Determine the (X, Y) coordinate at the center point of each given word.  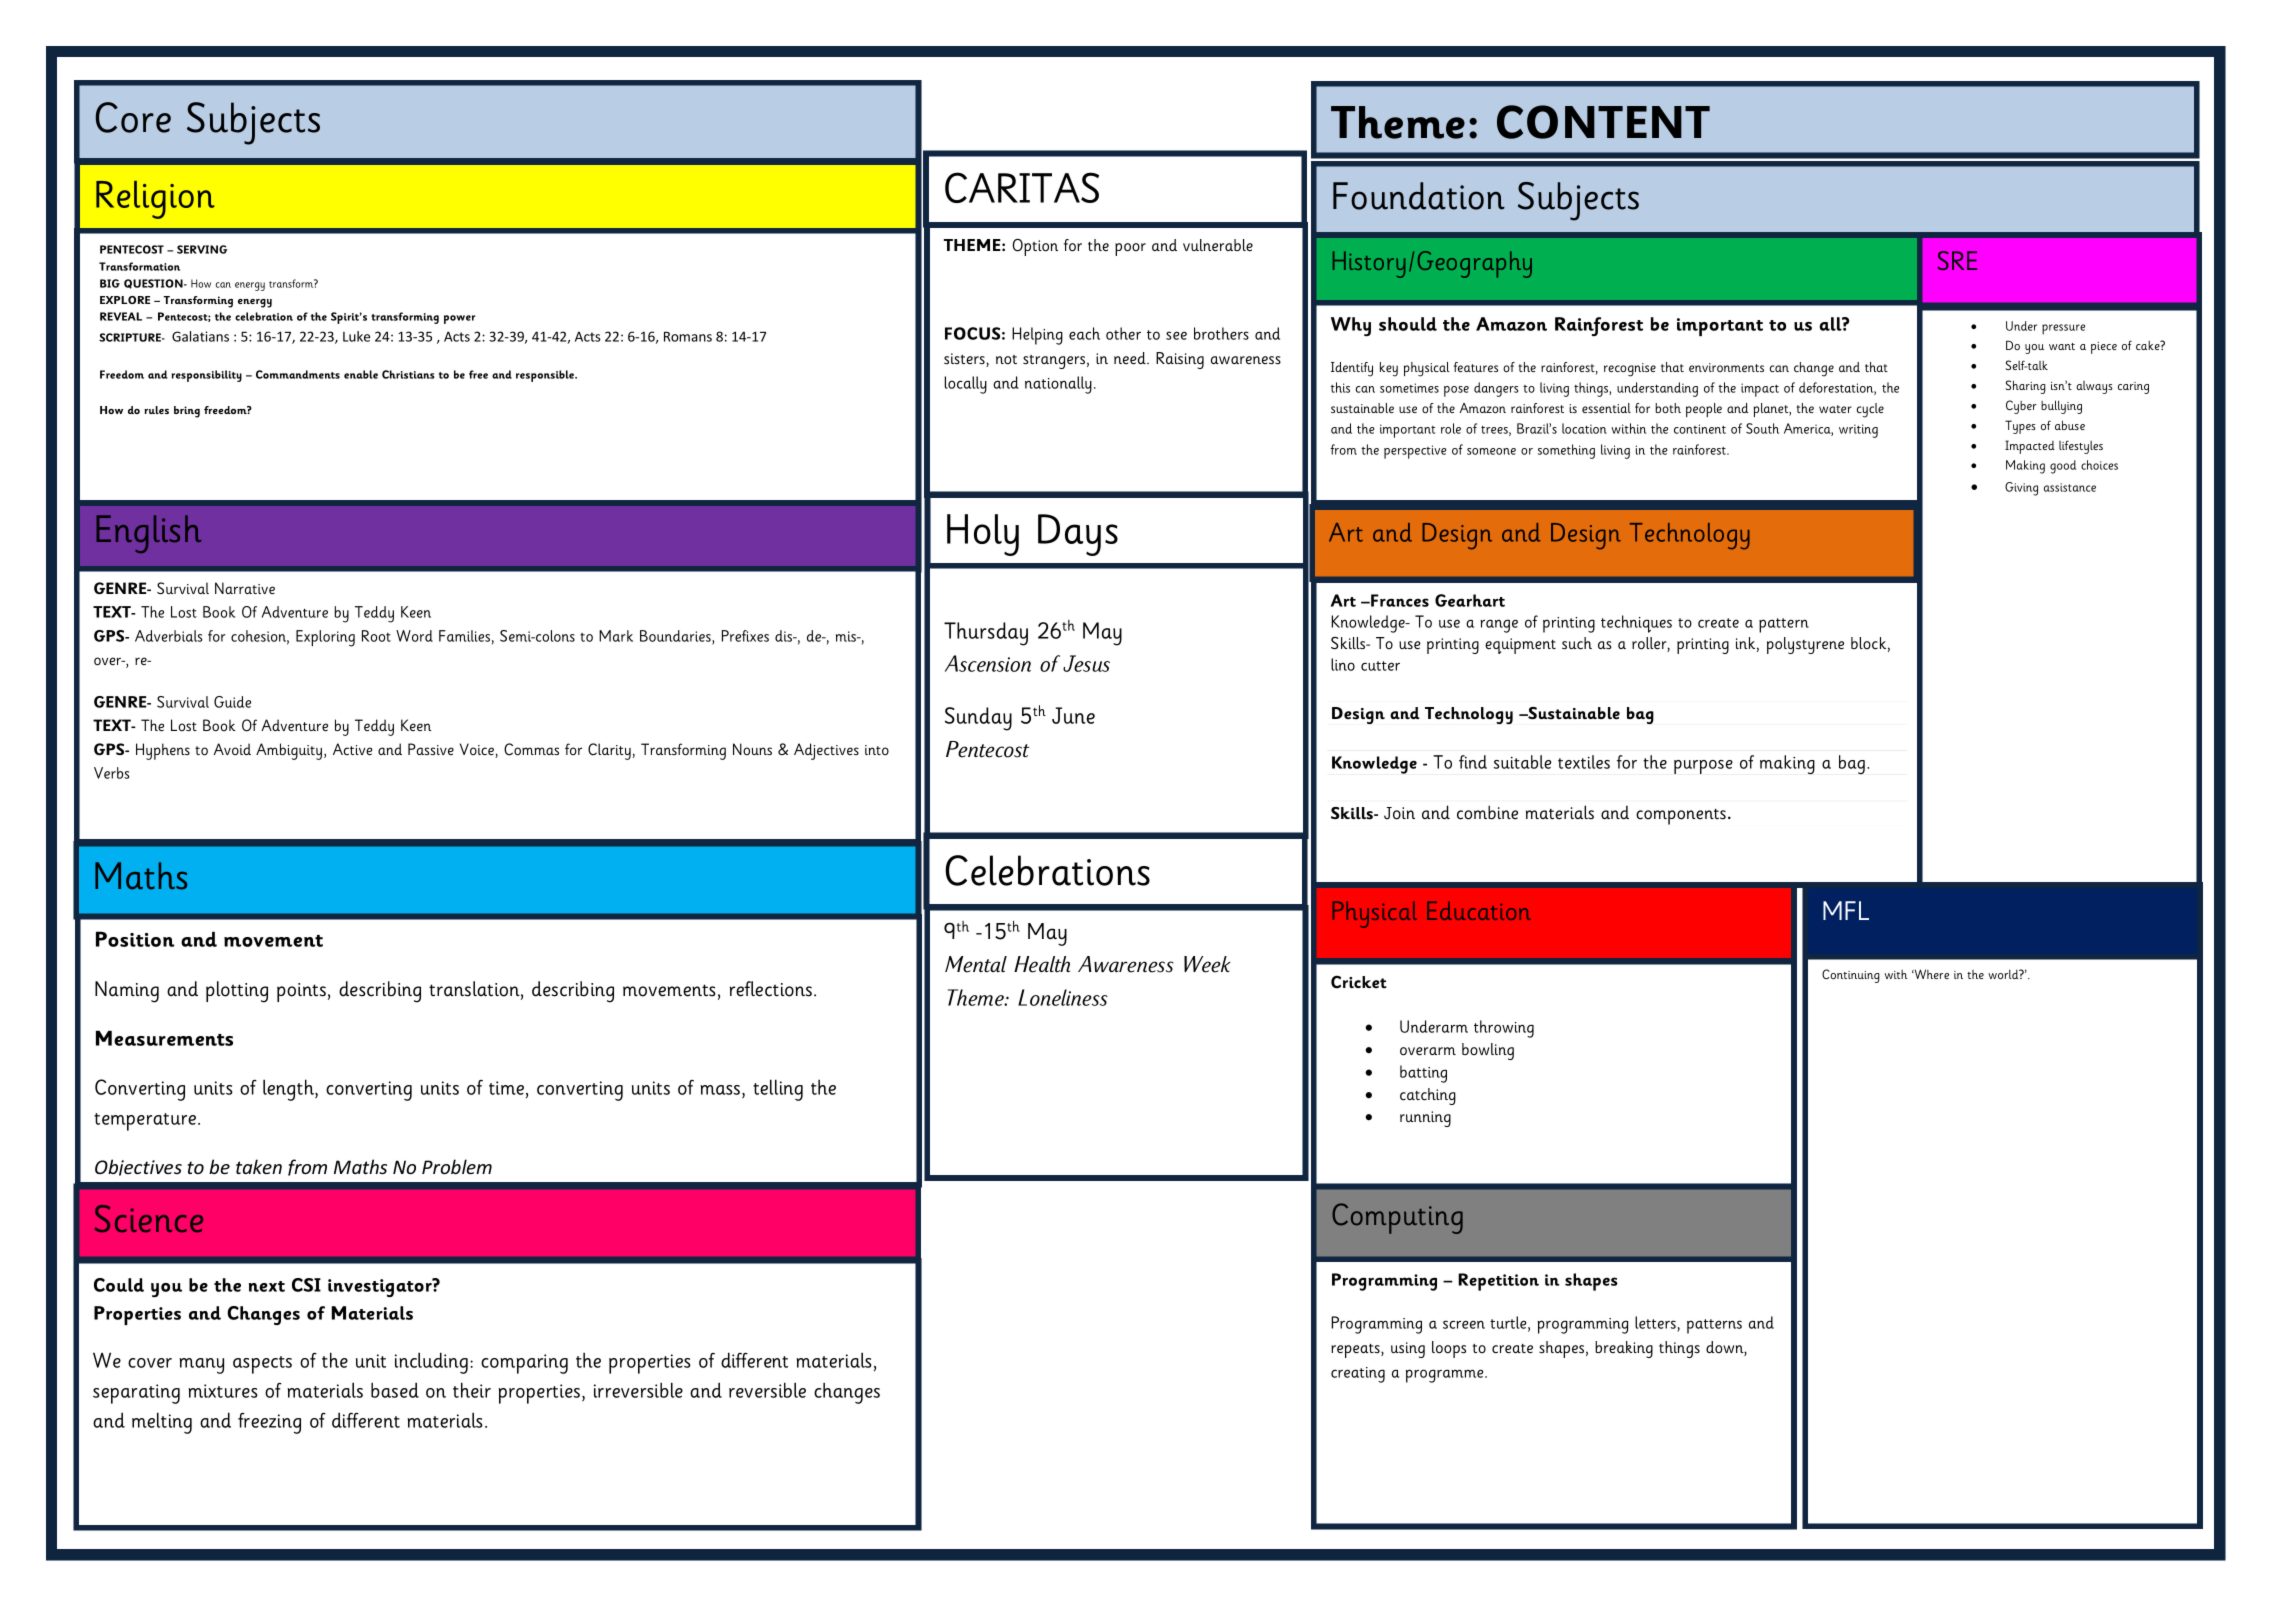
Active (353, 749)
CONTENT (1603, 122)
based (395, 1390)
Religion (155, 200)
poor (1130, 249)
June (1073, 715)
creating (1358, 1375)
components (1681, 817)
